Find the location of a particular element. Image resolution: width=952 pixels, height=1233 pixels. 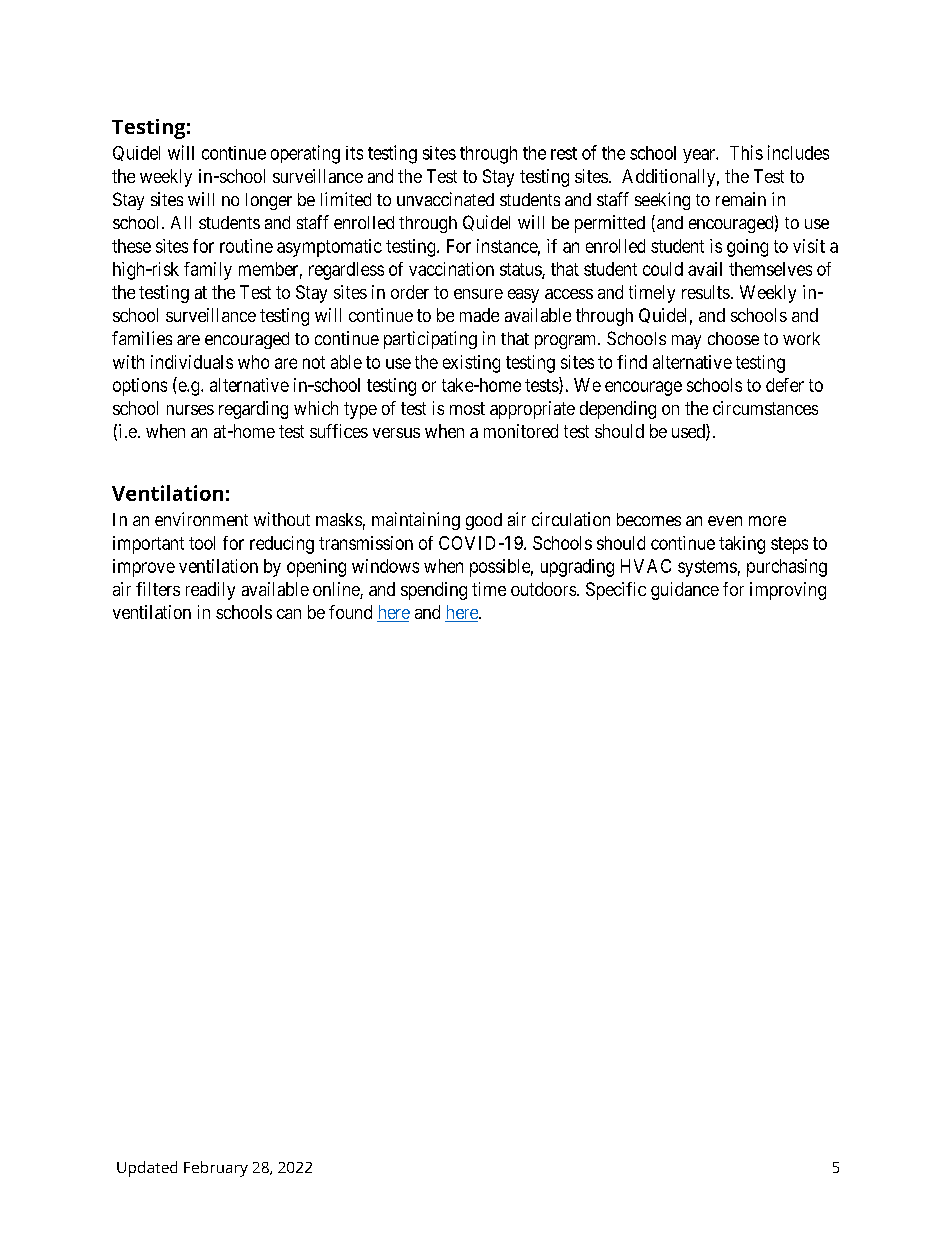

even is located at coordinates (725, 521).
